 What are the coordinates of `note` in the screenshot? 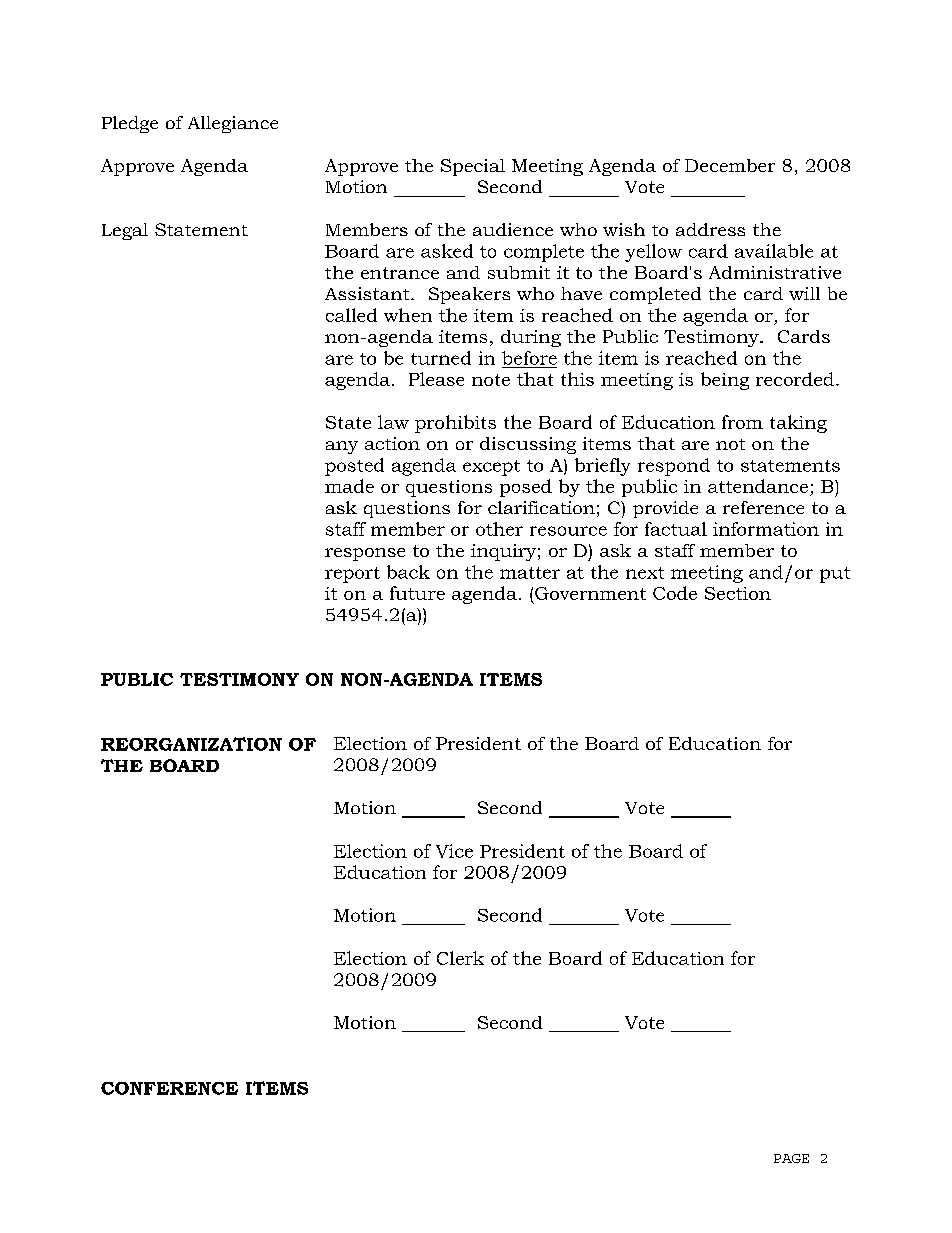 It's located at (491, 380).
